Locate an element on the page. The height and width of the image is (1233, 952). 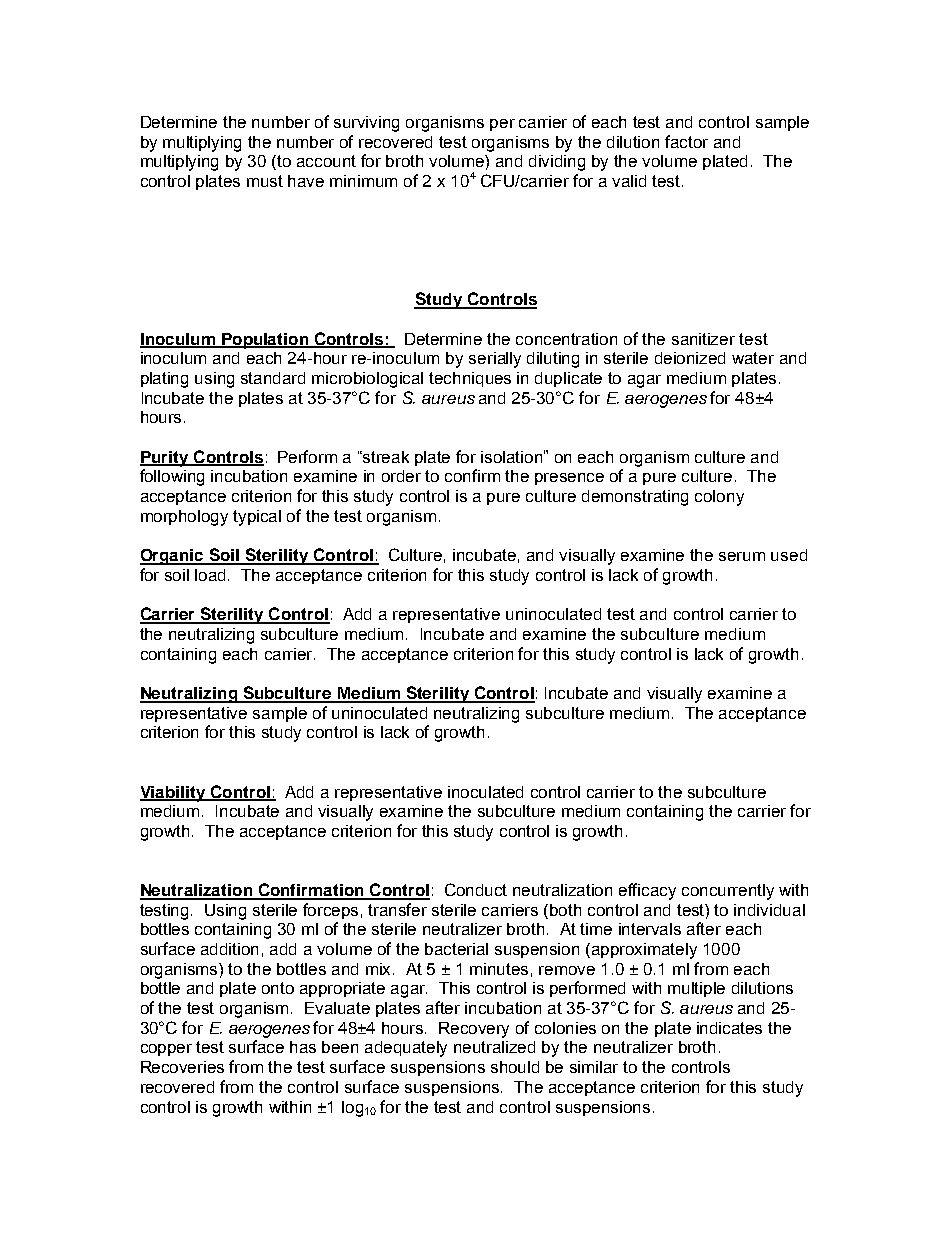
factor is located at coordinates (686, 141).
